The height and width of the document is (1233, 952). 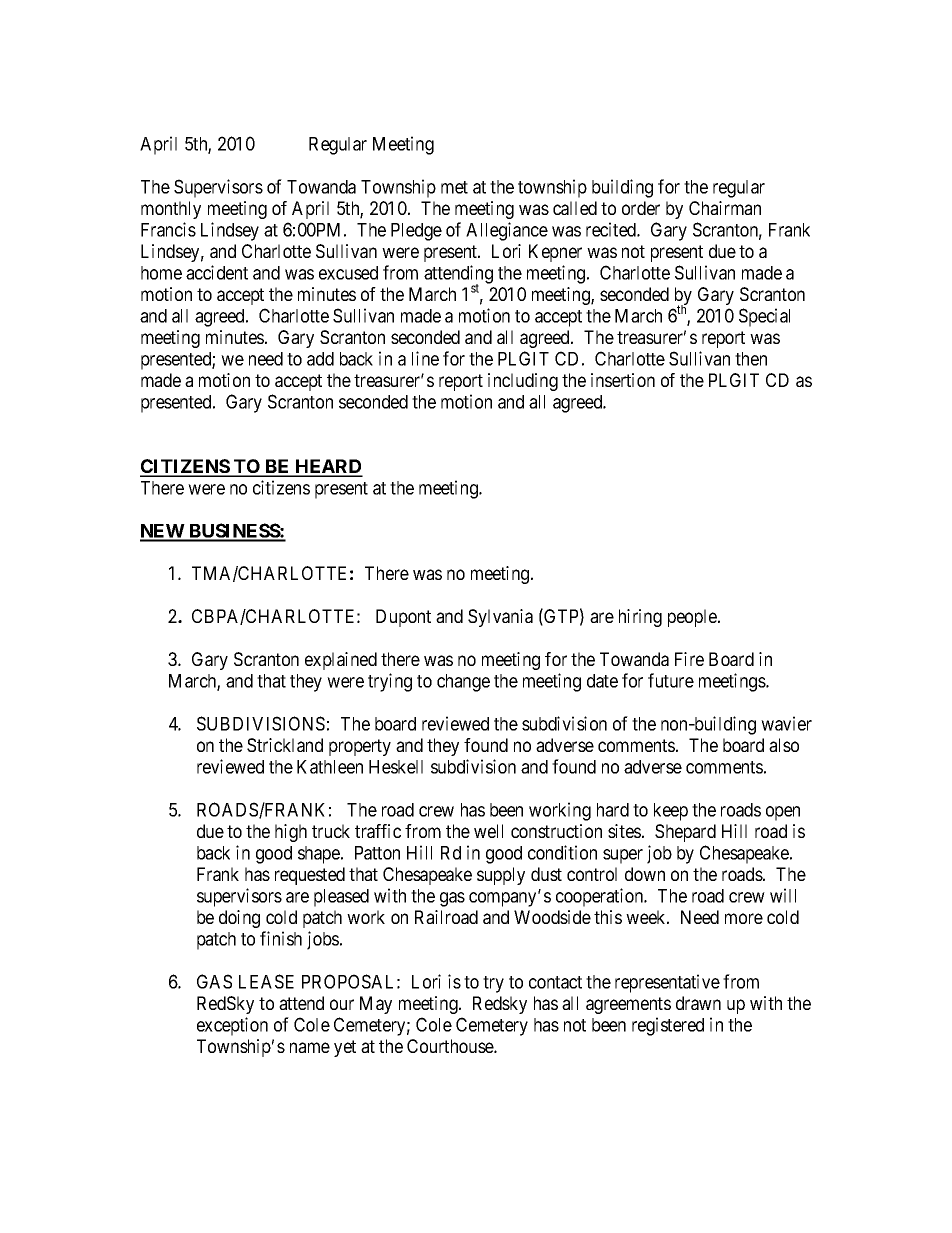 I want to click on well, so click(x=488, y=831).
